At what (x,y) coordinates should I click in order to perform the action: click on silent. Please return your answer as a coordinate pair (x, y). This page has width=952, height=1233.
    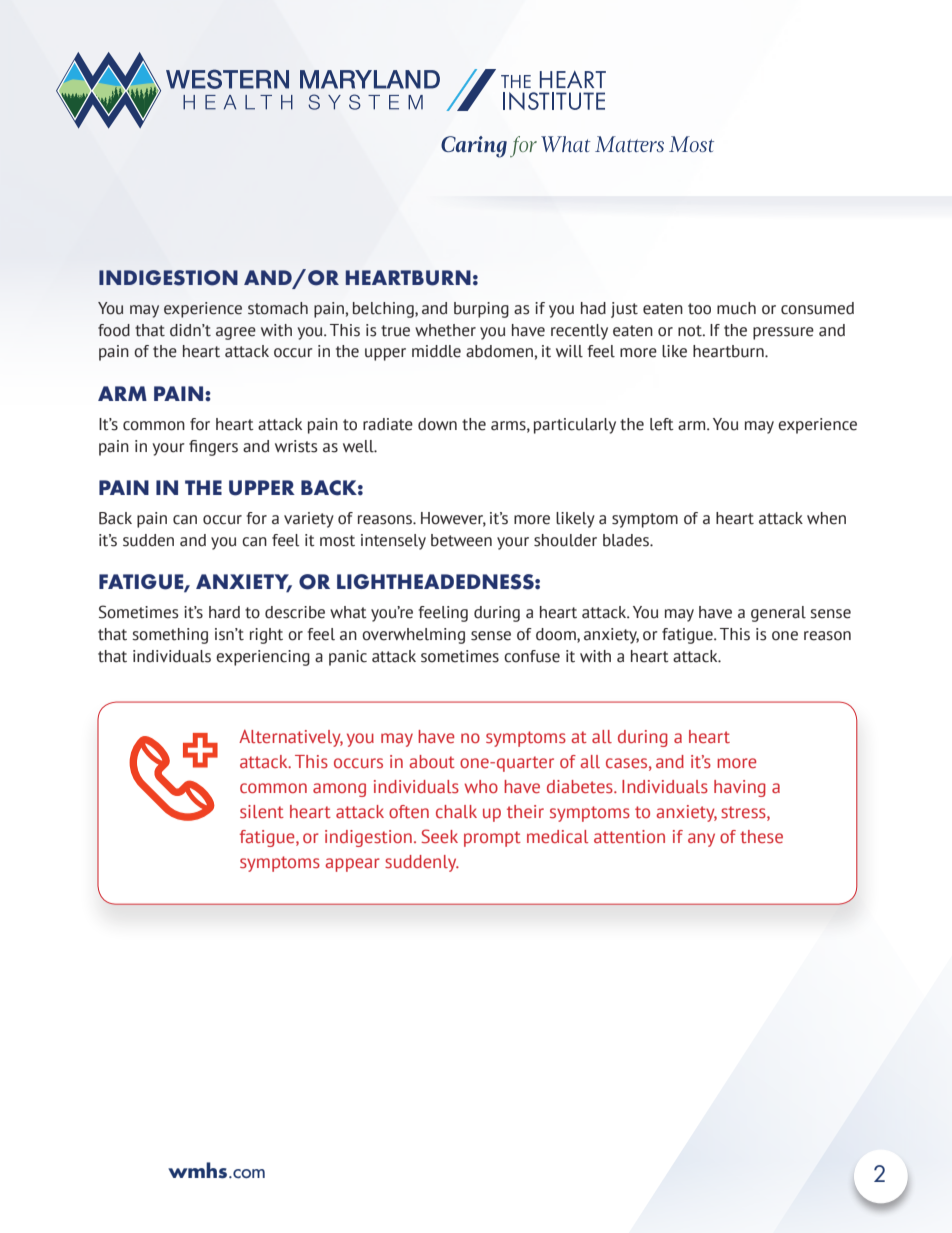
    Looking at the image, I should click on (262, 811).
